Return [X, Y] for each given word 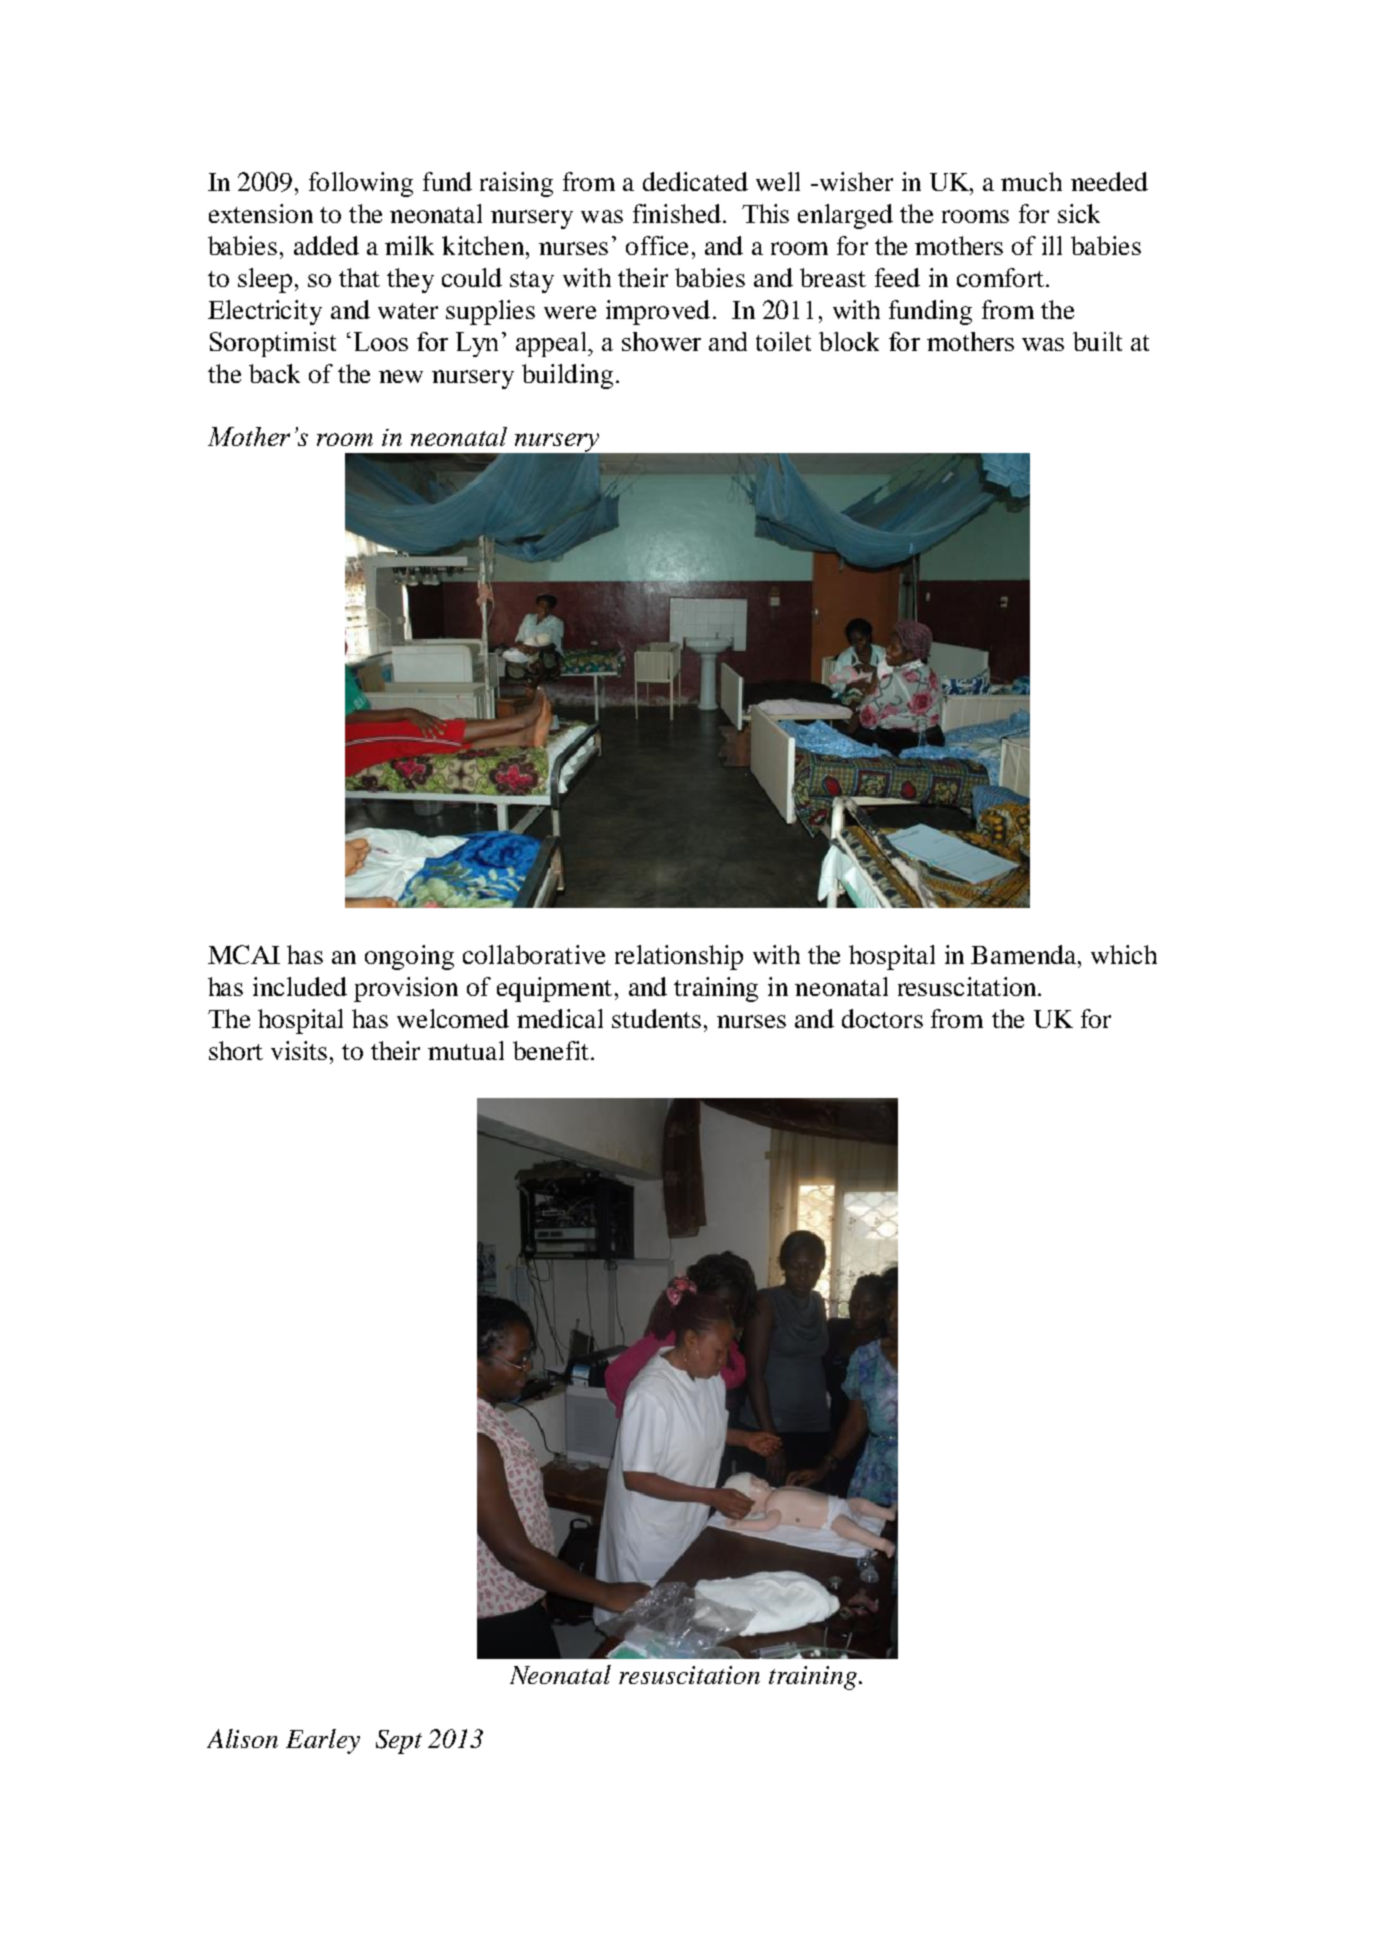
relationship [679, 957]
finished [677, 213]
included [300, 986]
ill [1052, 245]
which [1124, 954]
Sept [399, 1742]
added [326, 245]
